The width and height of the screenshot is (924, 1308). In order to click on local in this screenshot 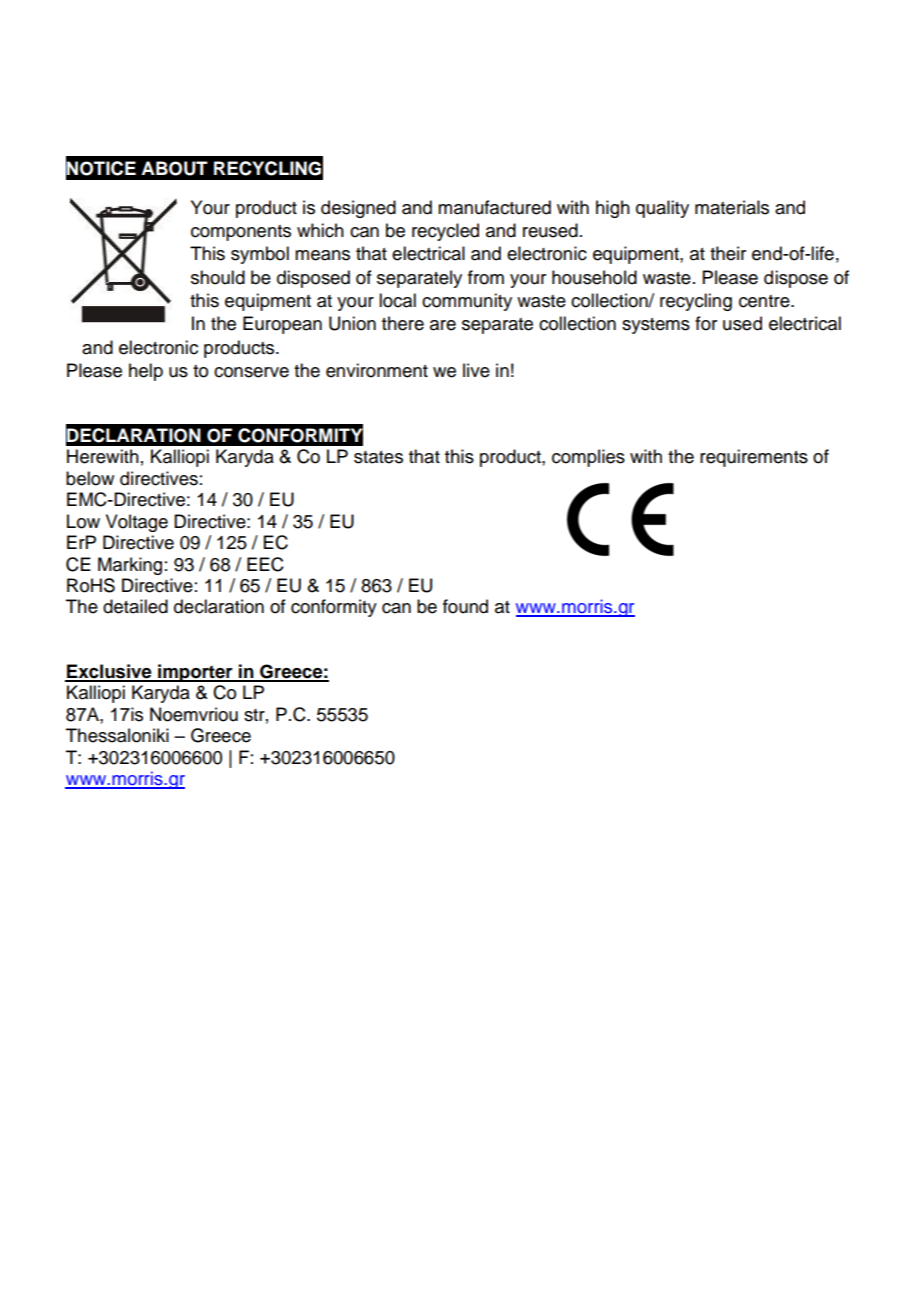, I will do `click(397, 300)`.
